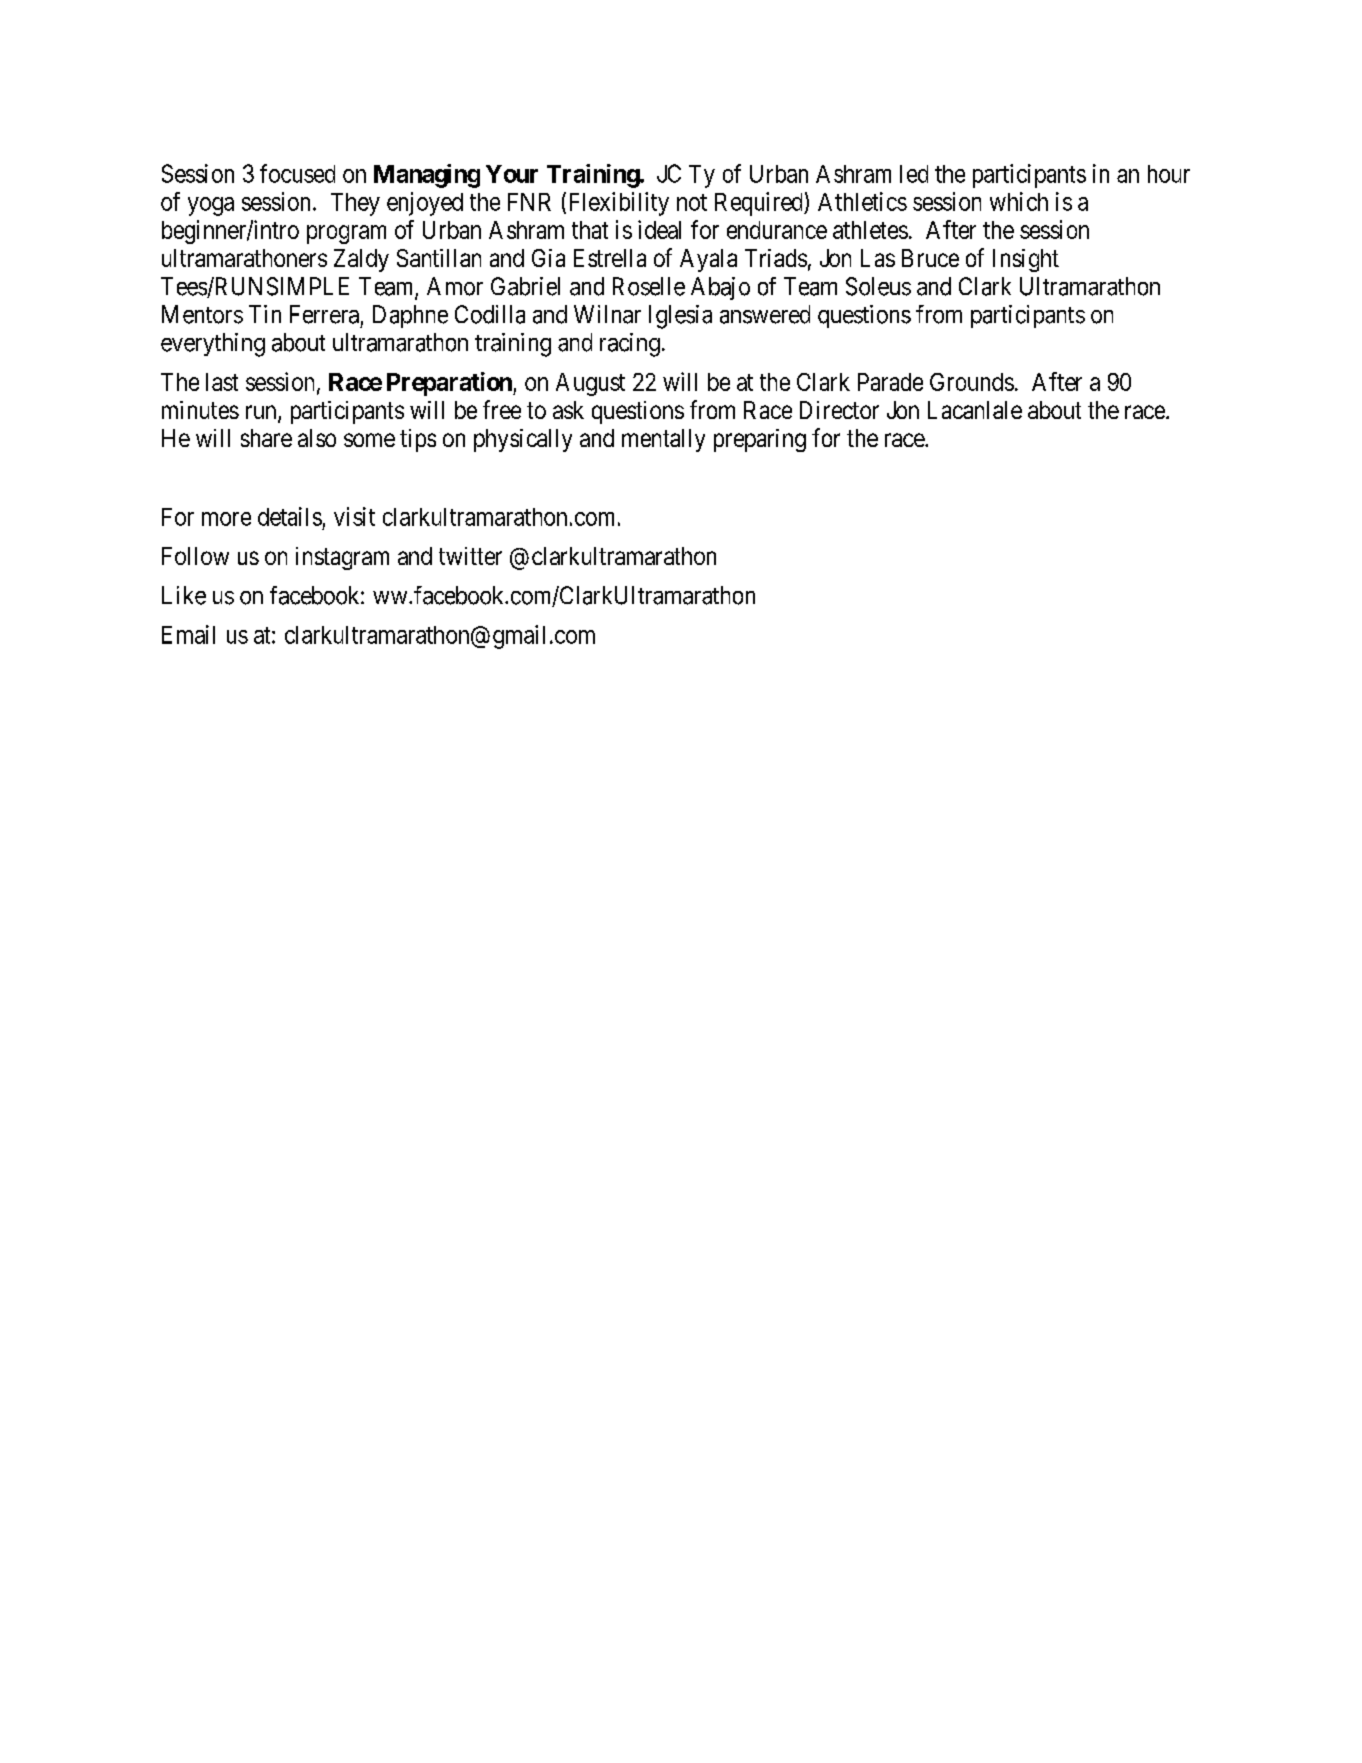 The height and width of the screenshot is (1763, 1362). Describe the element at coordinates (890, 382) in the screenshot. I see `Parade` at that location.
